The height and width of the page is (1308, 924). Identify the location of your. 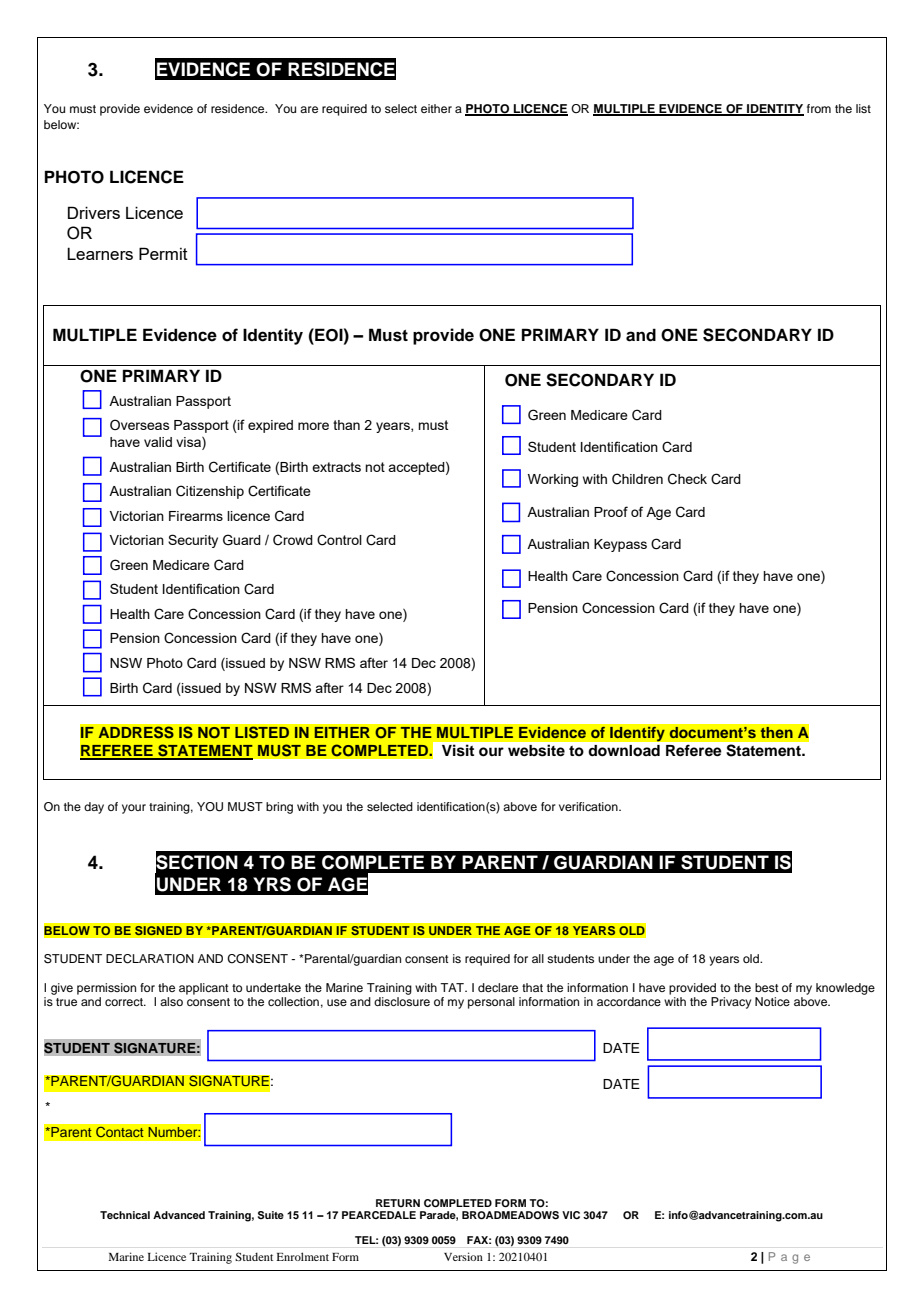
(134, 809).
